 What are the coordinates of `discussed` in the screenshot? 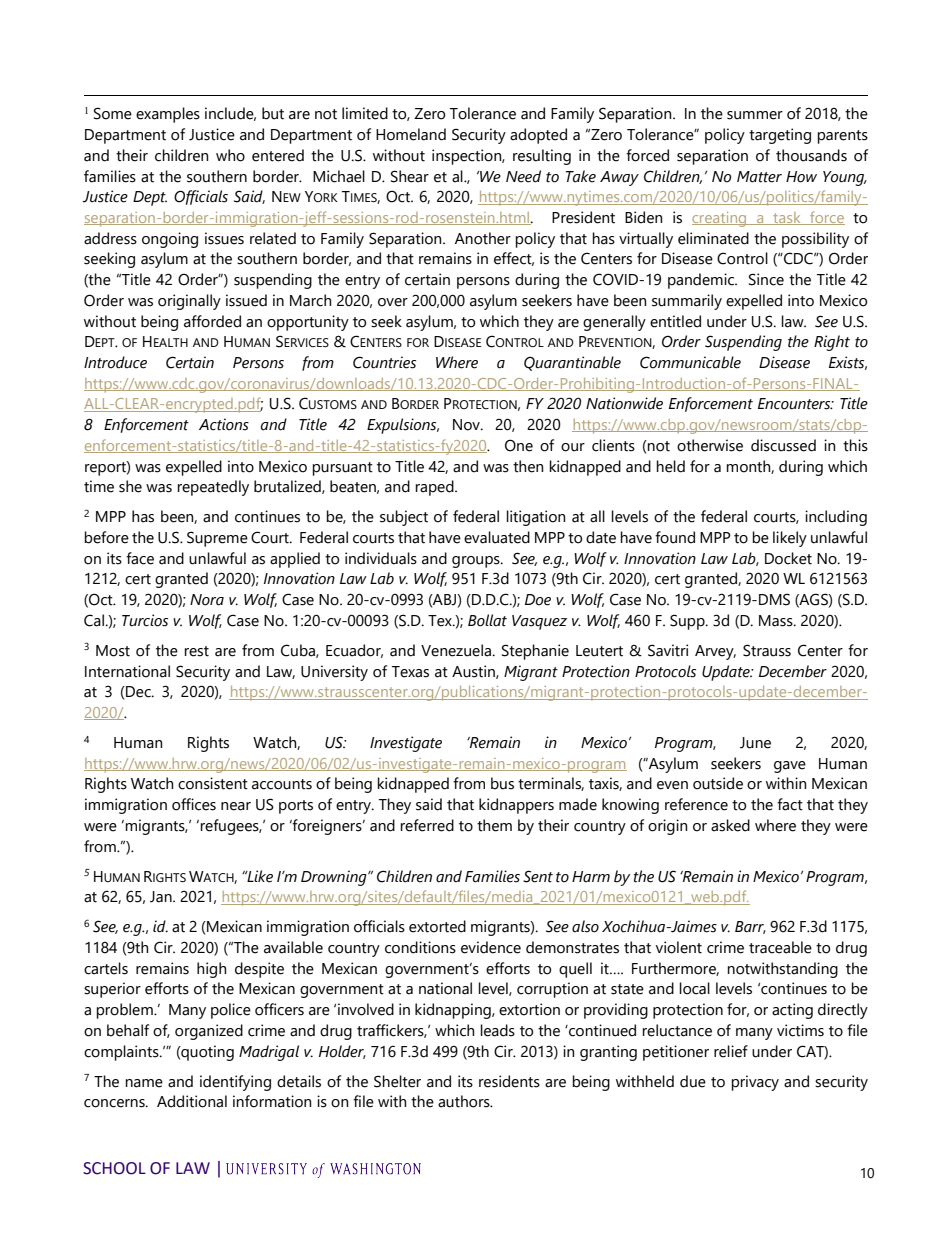 It's located at (783, 445).
